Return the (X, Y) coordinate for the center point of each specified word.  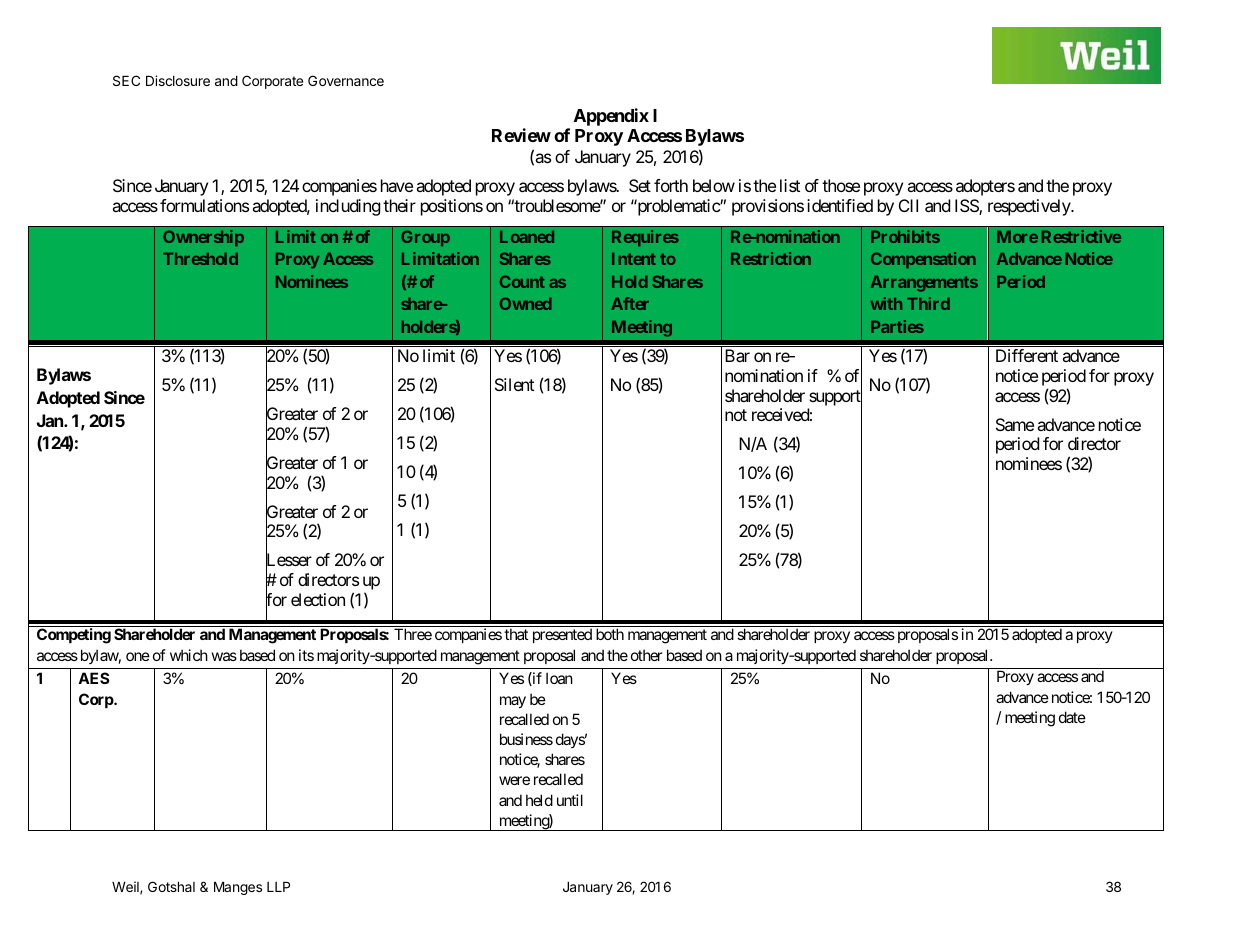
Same (1015, 424)
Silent (514, 384)
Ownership (203, 238)
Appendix (611, 117)
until (570, 800)
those (841, 185)
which (189, 655)
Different (1027, 355)
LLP (278, 887)
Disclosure (178, 80)
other (646, 655)
